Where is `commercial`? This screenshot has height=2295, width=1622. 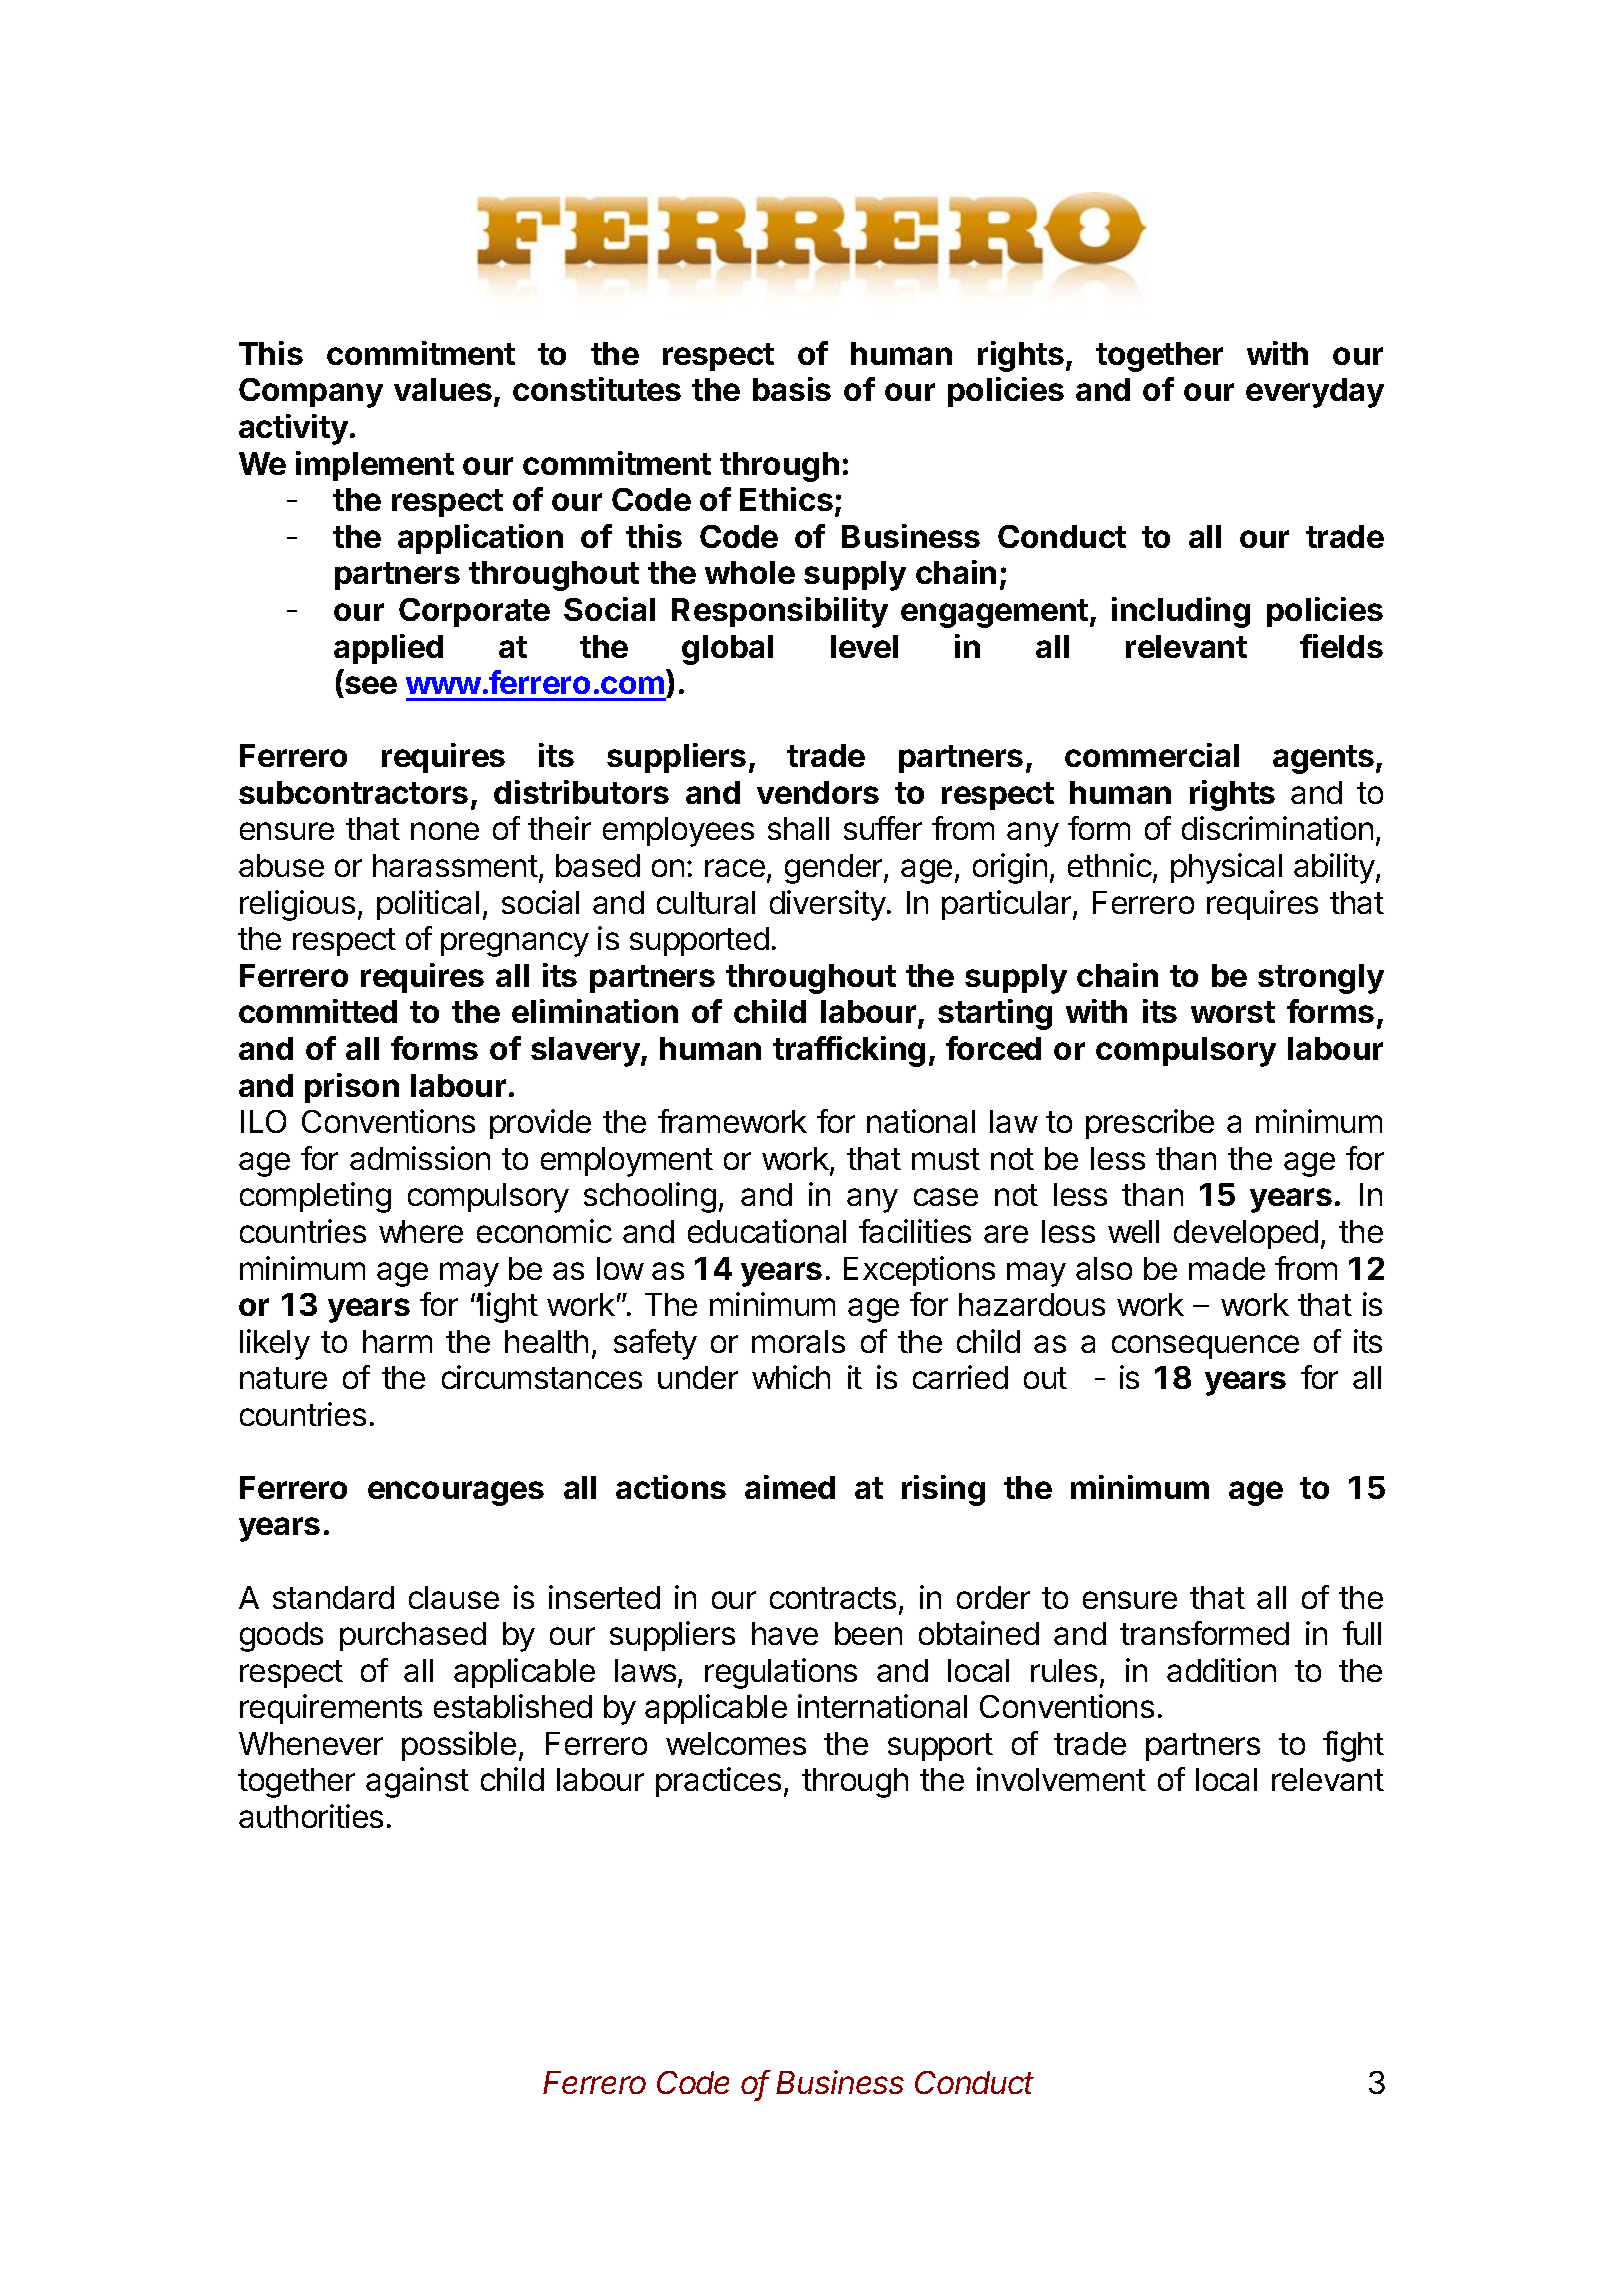
commercial is located at coordinates (1152, 755).
